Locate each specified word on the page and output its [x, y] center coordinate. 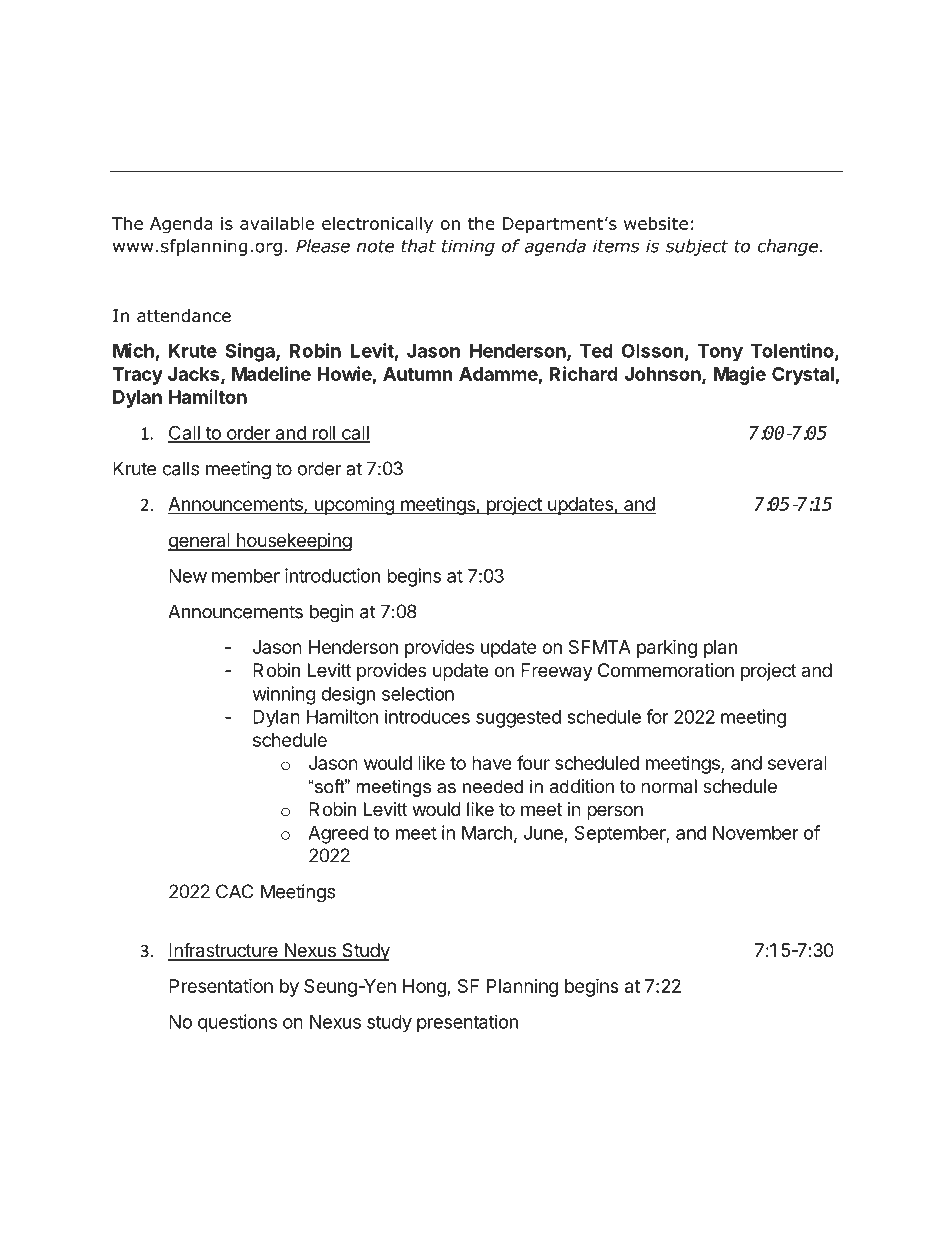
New [188, 576]
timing [468, 247]
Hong [425, 988]
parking [667, 648]
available [277, 223]
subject [697, 247]
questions [237, 1023]
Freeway [557, 672]
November [756, 833]
